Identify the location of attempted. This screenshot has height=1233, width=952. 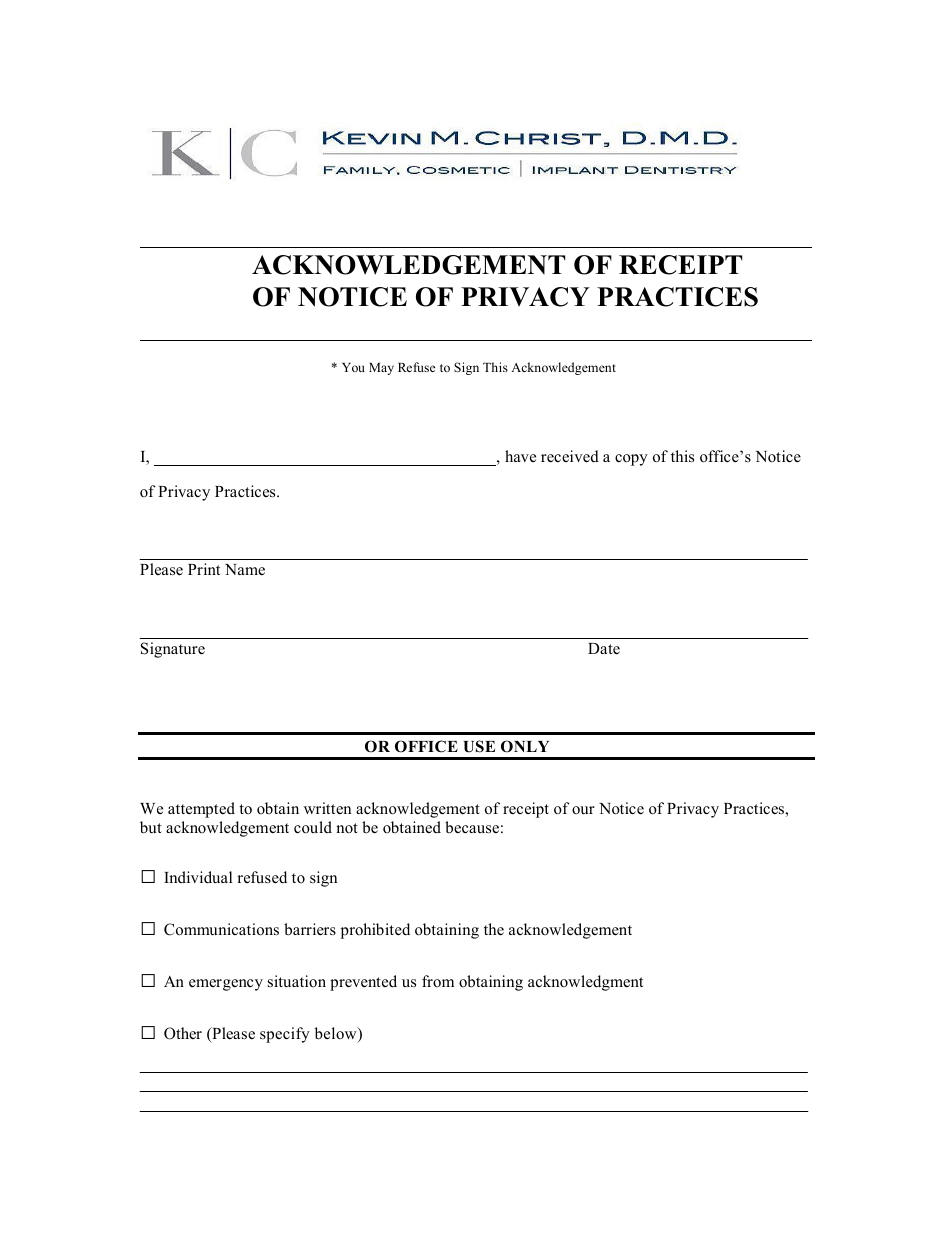
(201, 810).
